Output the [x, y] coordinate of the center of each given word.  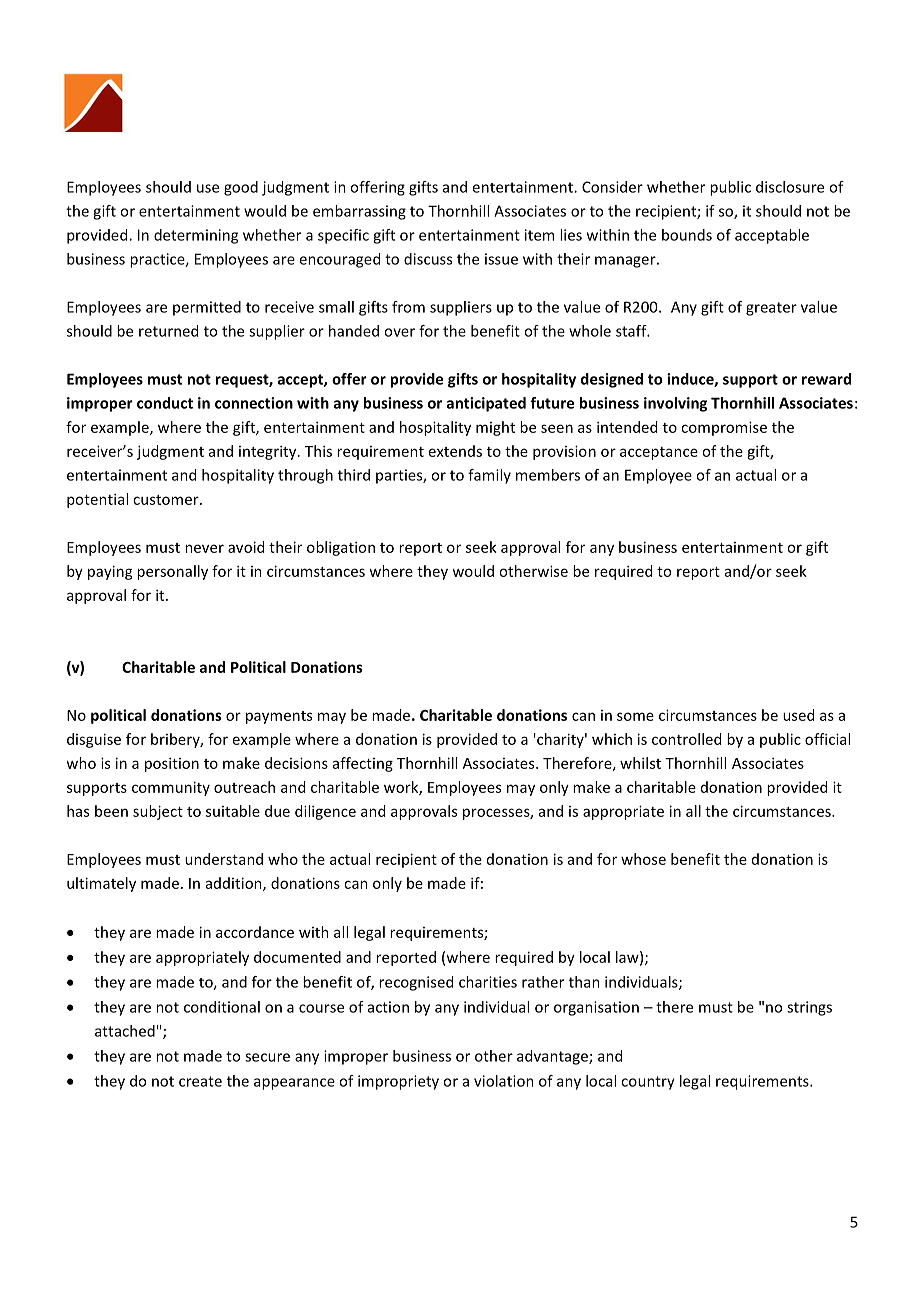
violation [504, 1081]
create [200, 1081]
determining [196, 236]
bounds [687, 235]
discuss [428, 259]
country [648, 1083]
